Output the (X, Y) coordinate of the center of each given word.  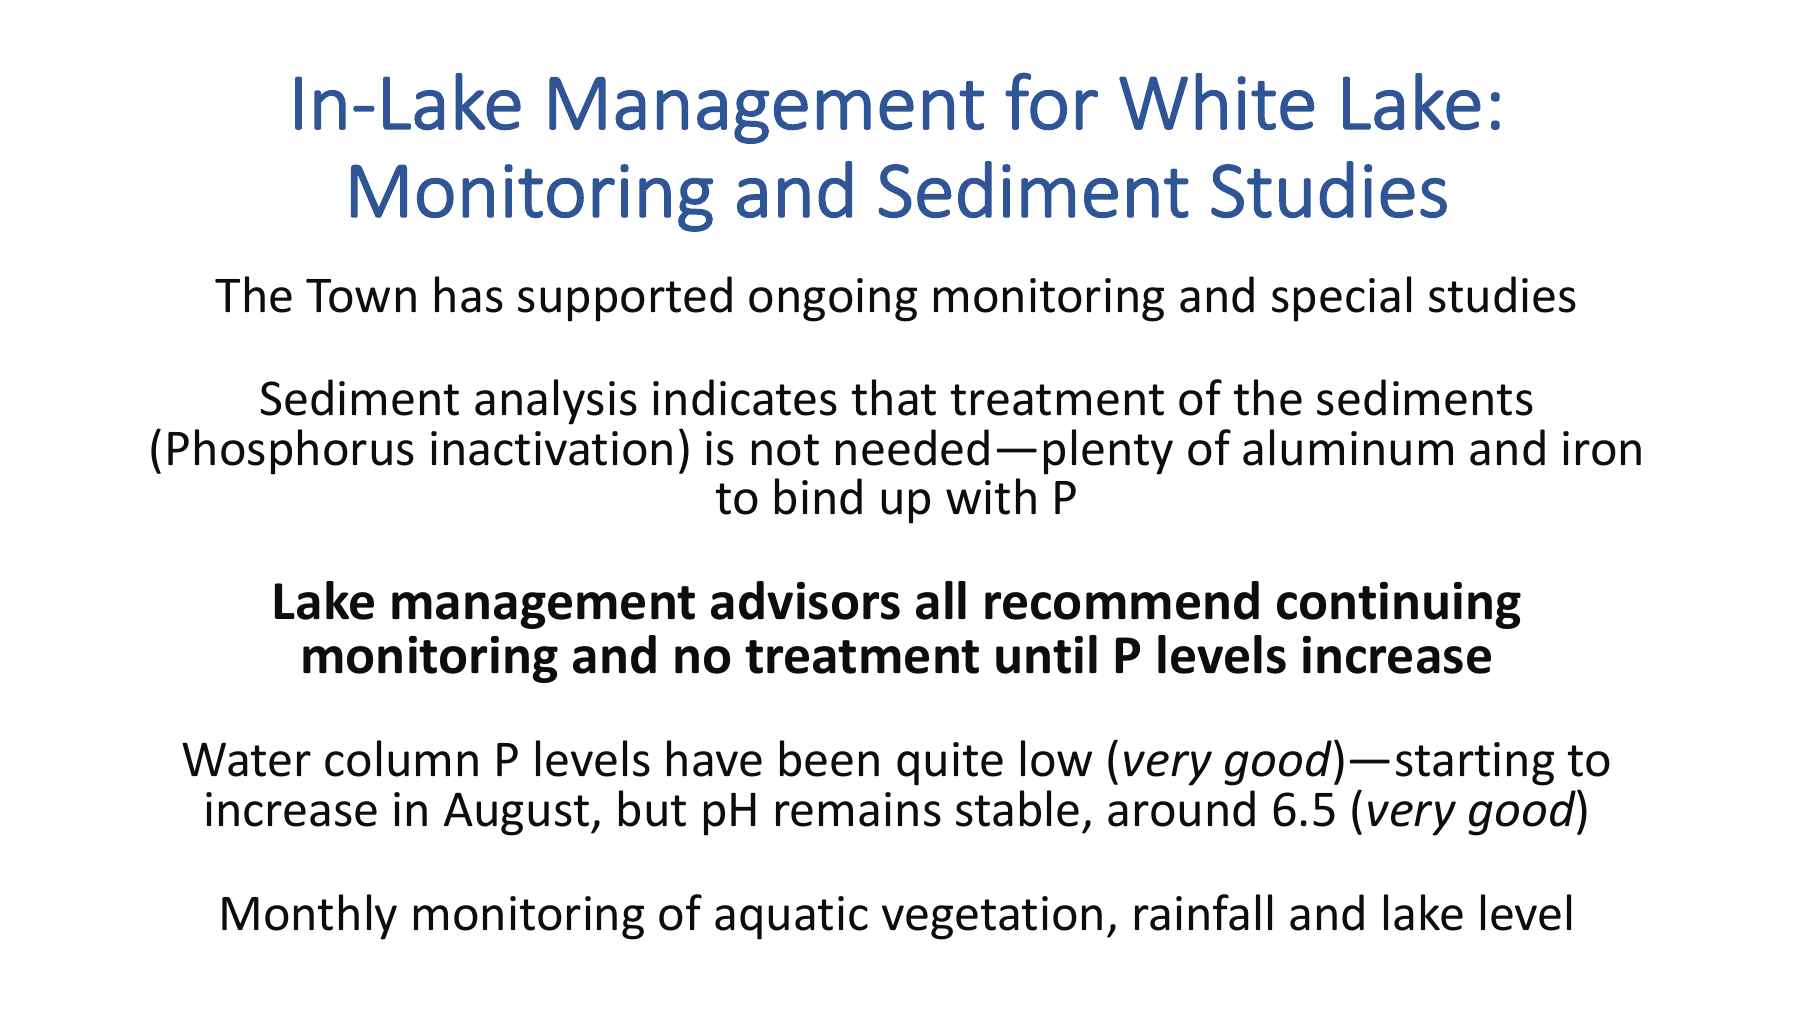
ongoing (833, 300)
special (1341, 299)
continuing (1399, 605)
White (1217, 102)
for (1051, 101)
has (469, 294)
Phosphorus (291, 452)
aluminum (1348, 447)
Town (361, 296)
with (991, 496)
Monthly (309, 917)
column (401, 758)
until (1046, 654)
